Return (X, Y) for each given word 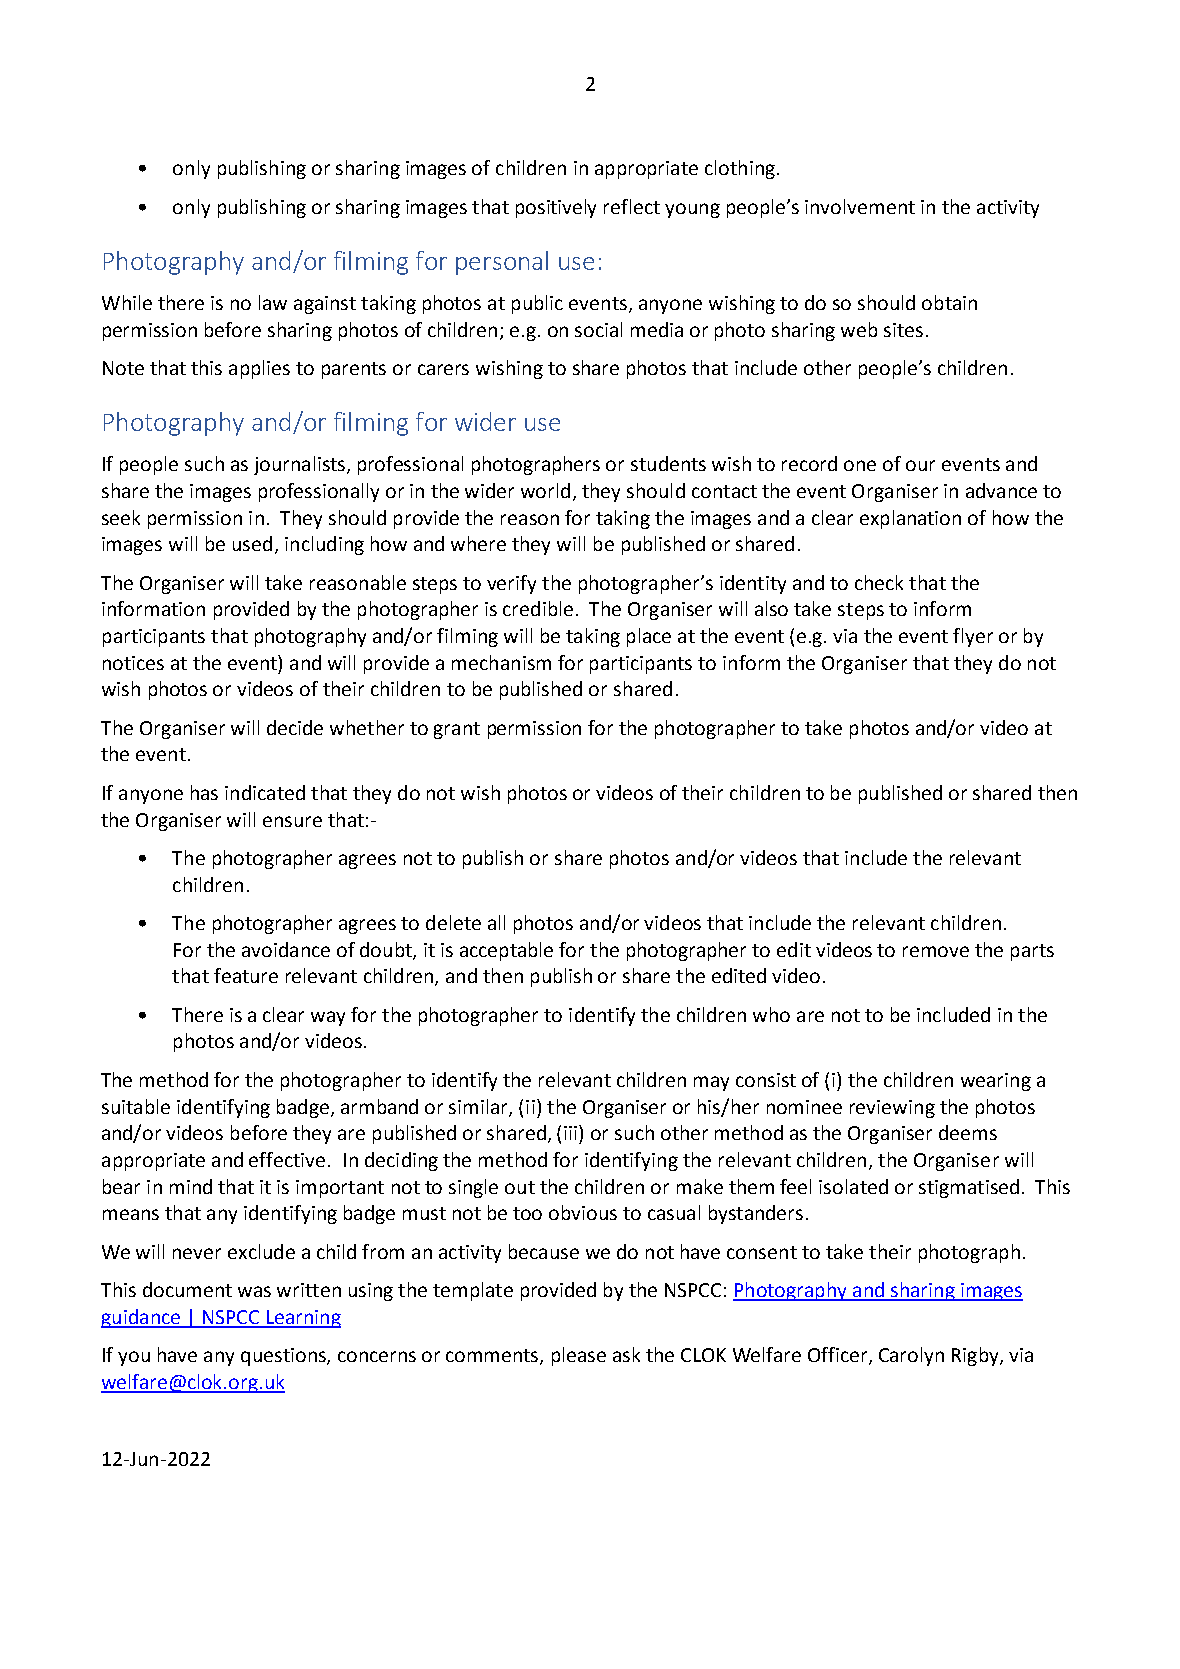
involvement (860, 206)
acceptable (506, 951)
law (273, 302)
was (254, 1291)
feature (246, 975)
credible (538, 608)
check (879, 582)
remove (936, 951)
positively (556, 208)
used (252, 543)
